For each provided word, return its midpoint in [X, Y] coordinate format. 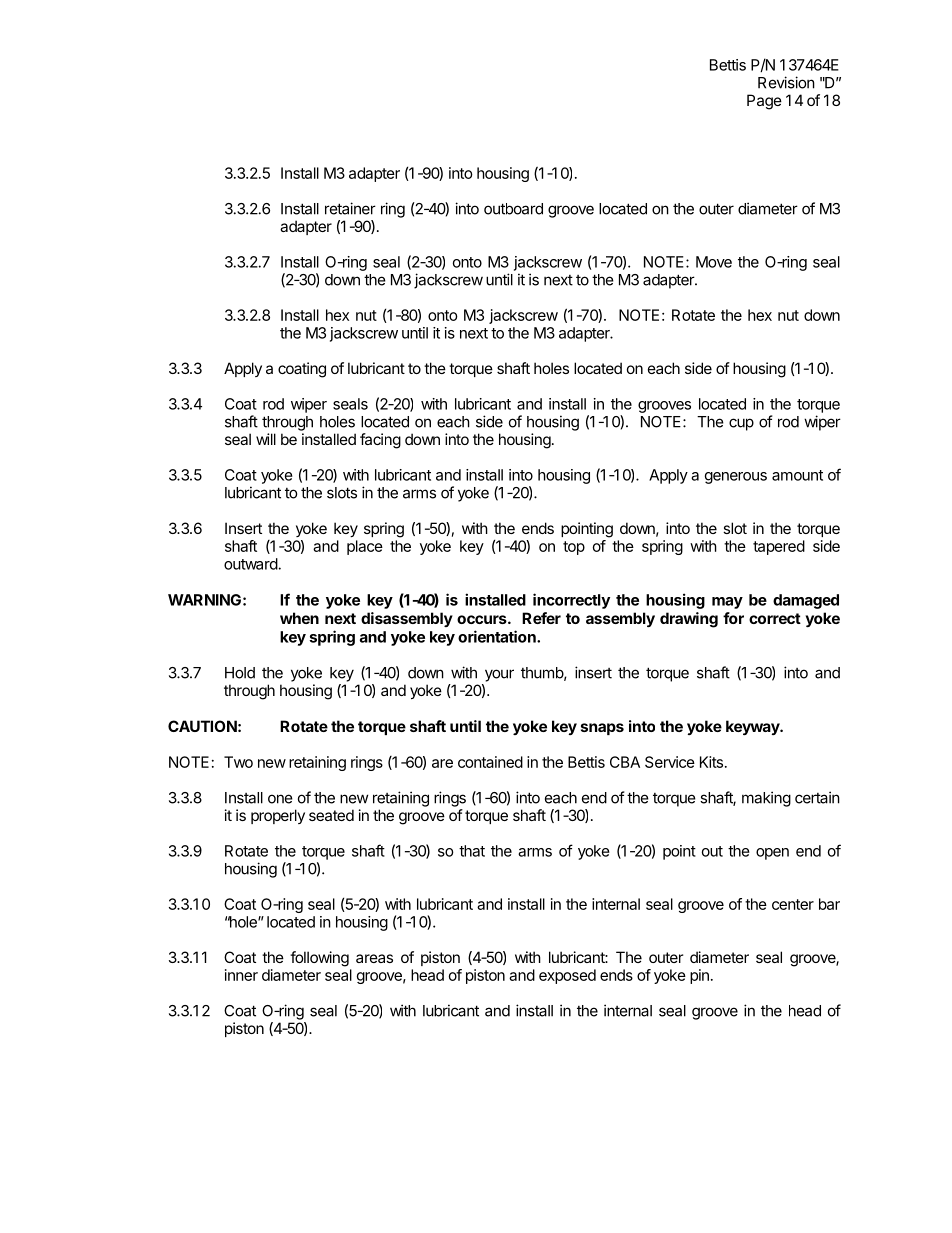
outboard [513, 209]
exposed [567, 976]
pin [699, 976]
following [319, 959]
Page [764, 102]
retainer [350, 208]
